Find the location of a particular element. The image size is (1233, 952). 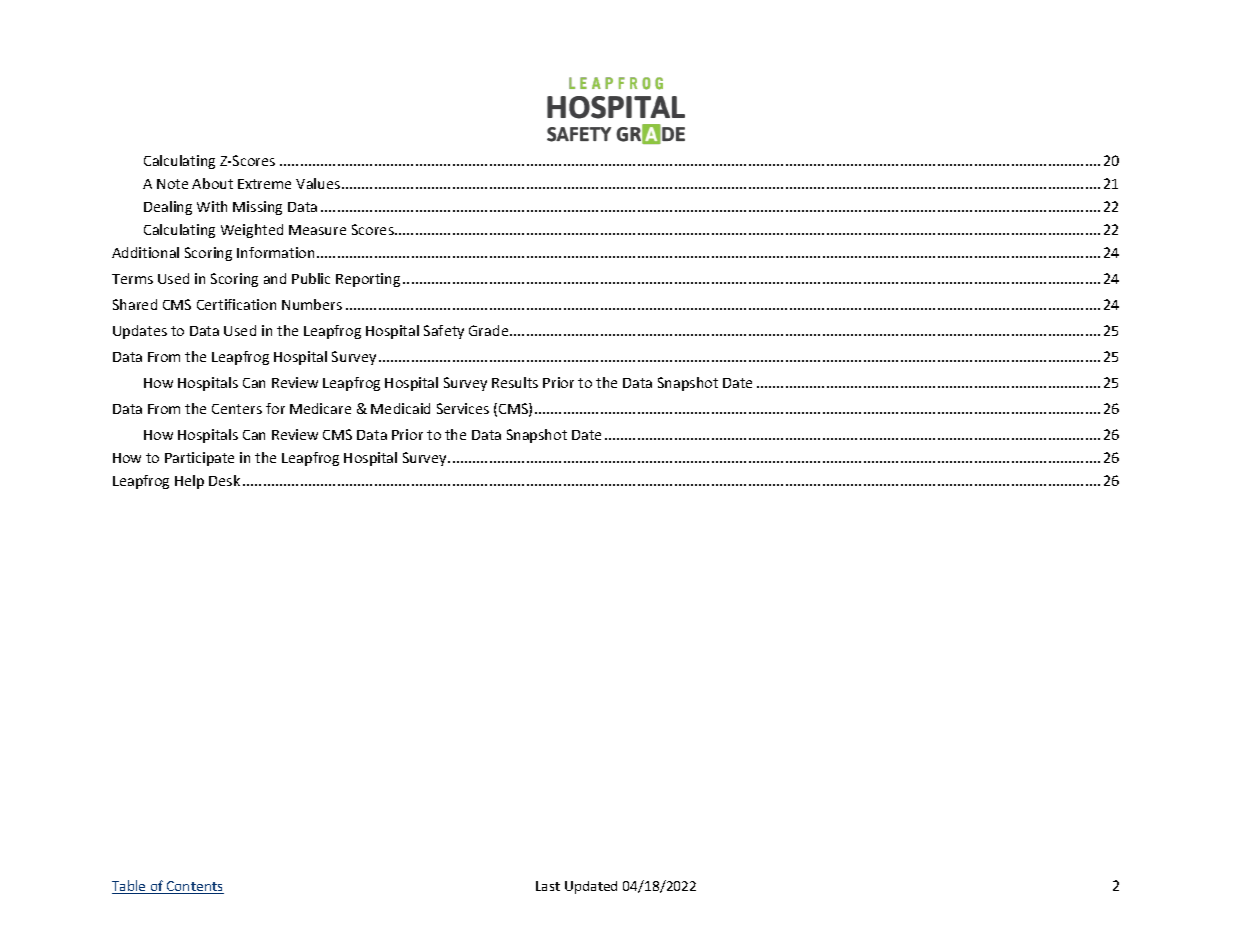

Services is located at coordinates (463, 408).
